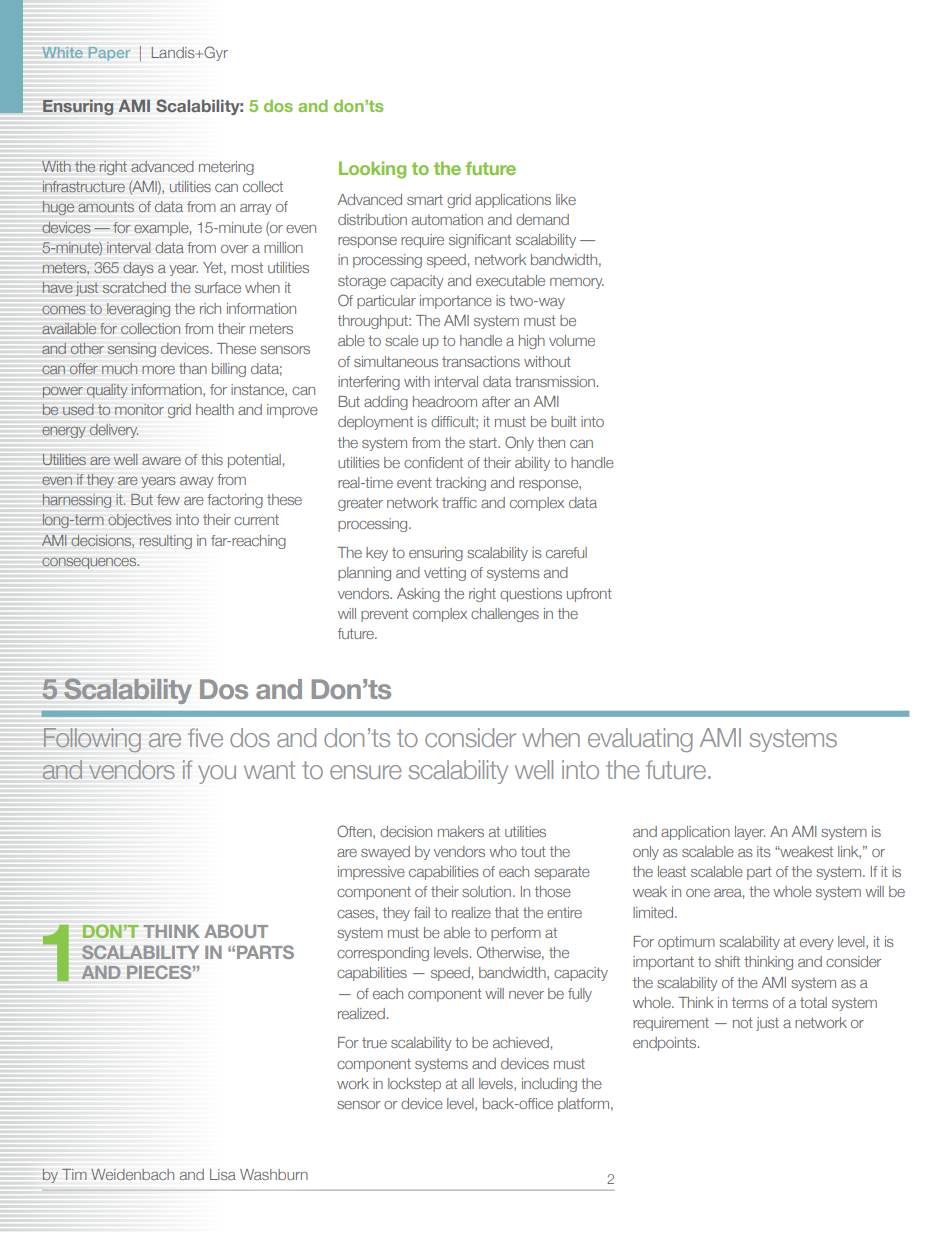 The width and height of the screenshot is (952, 1233). I want to click on lockstep, so click(414, 1085).
